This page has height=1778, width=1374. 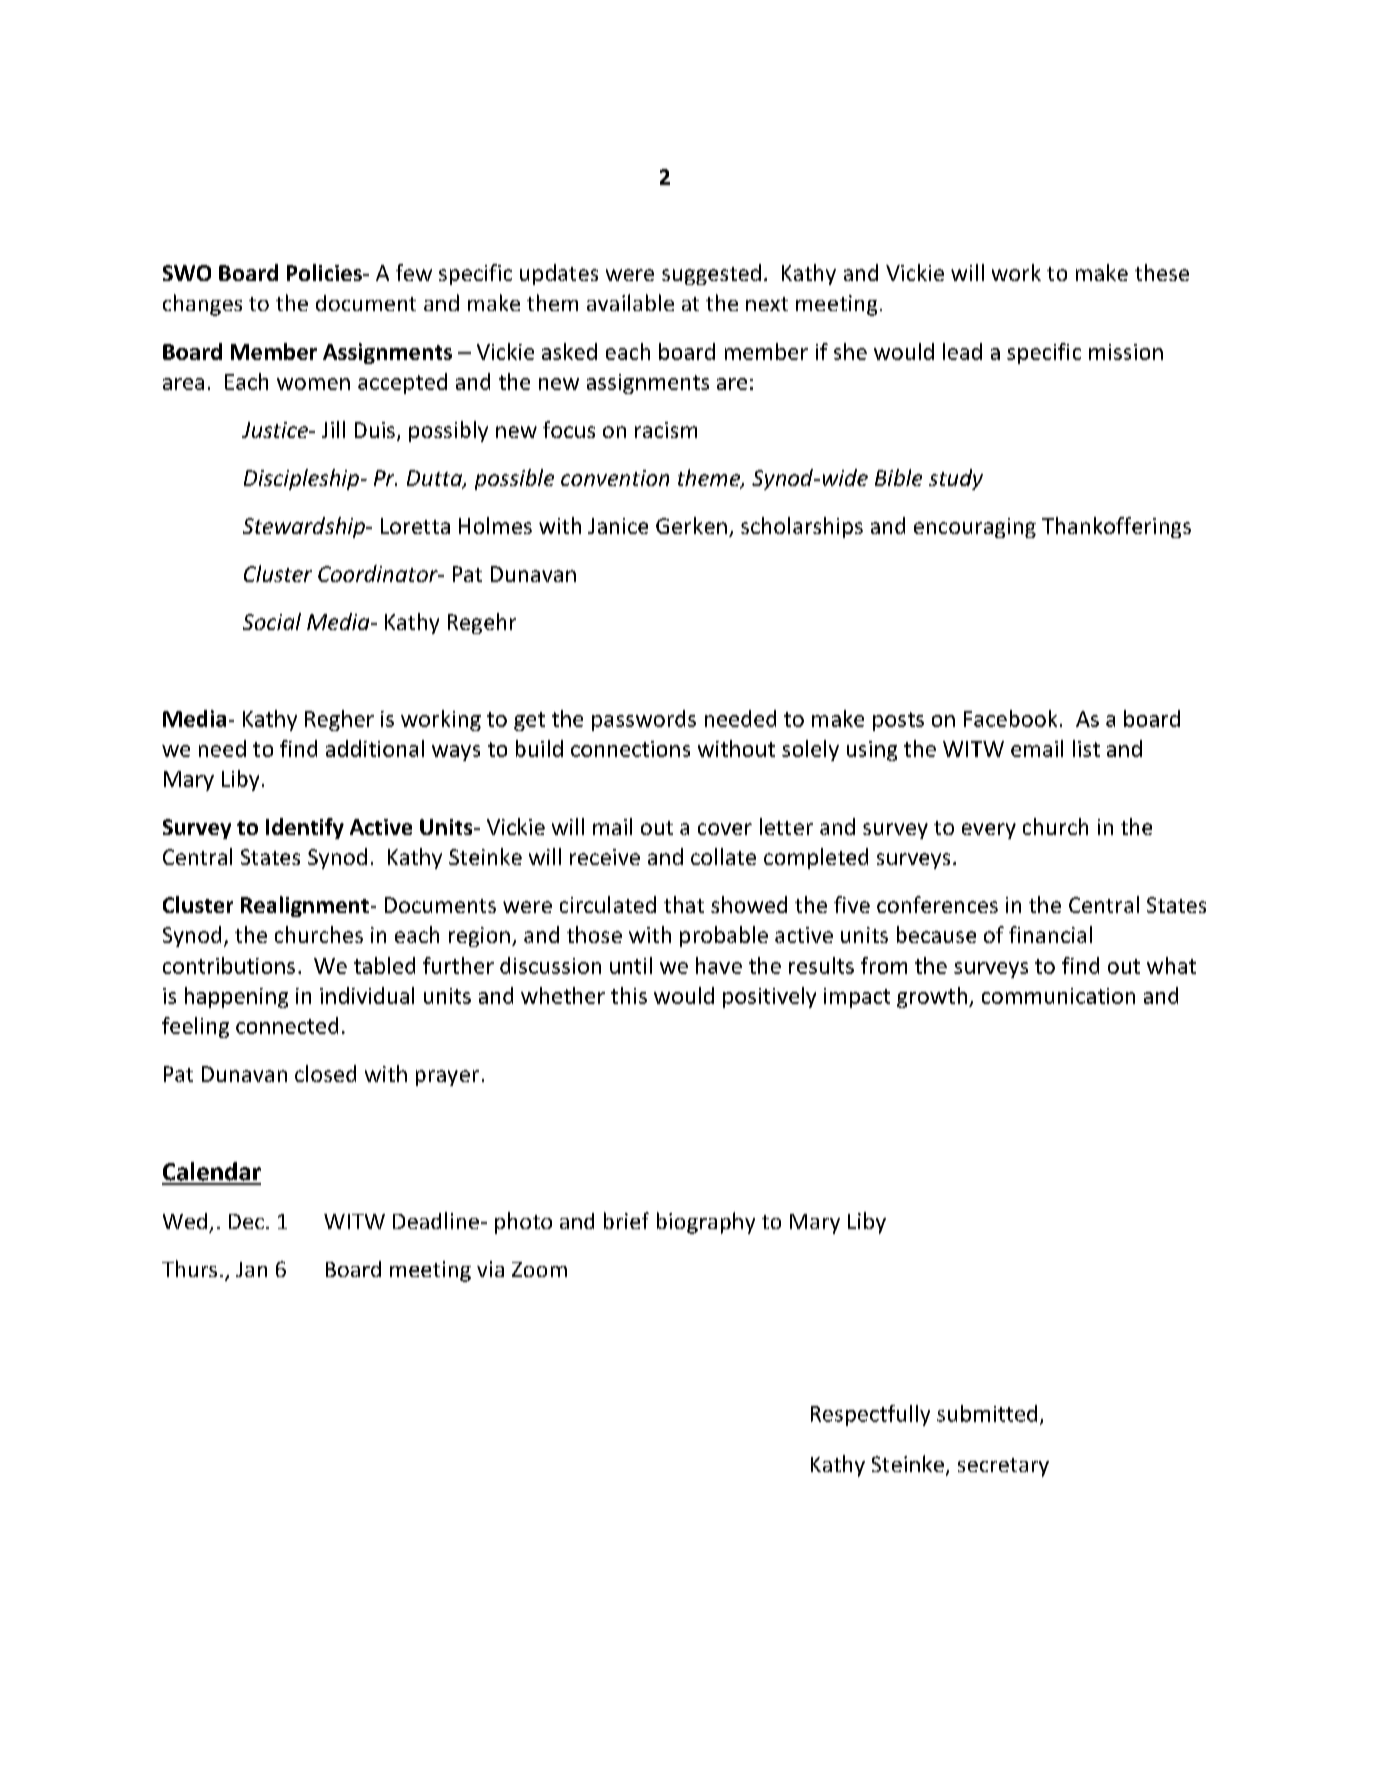 What do you see at coordinates (1058, 996) in the page?
I see `communication` at bounding box center [1058, 996].
